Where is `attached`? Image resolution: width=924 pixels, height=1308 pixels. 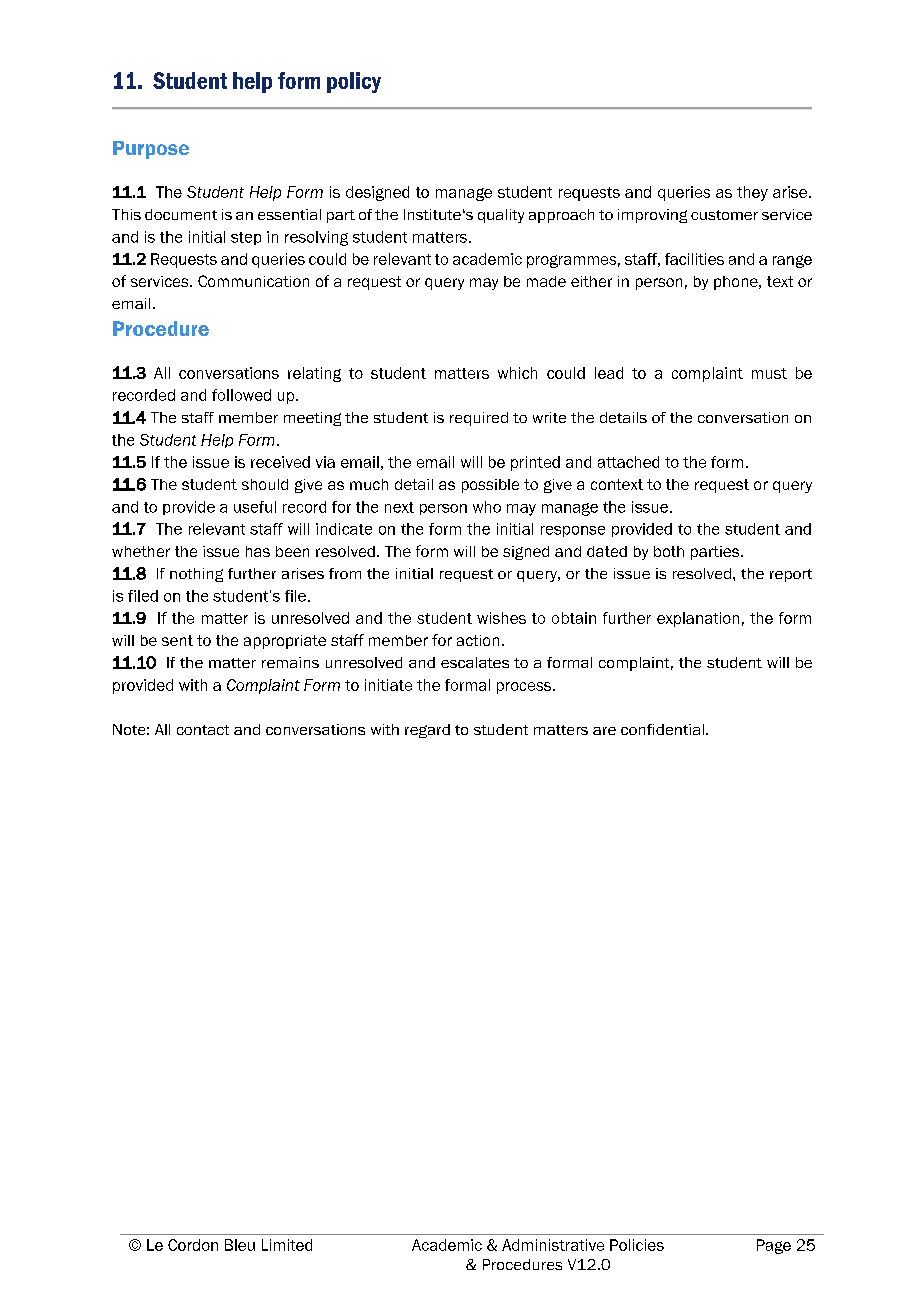 attached is located at coordinates (628, 462).
